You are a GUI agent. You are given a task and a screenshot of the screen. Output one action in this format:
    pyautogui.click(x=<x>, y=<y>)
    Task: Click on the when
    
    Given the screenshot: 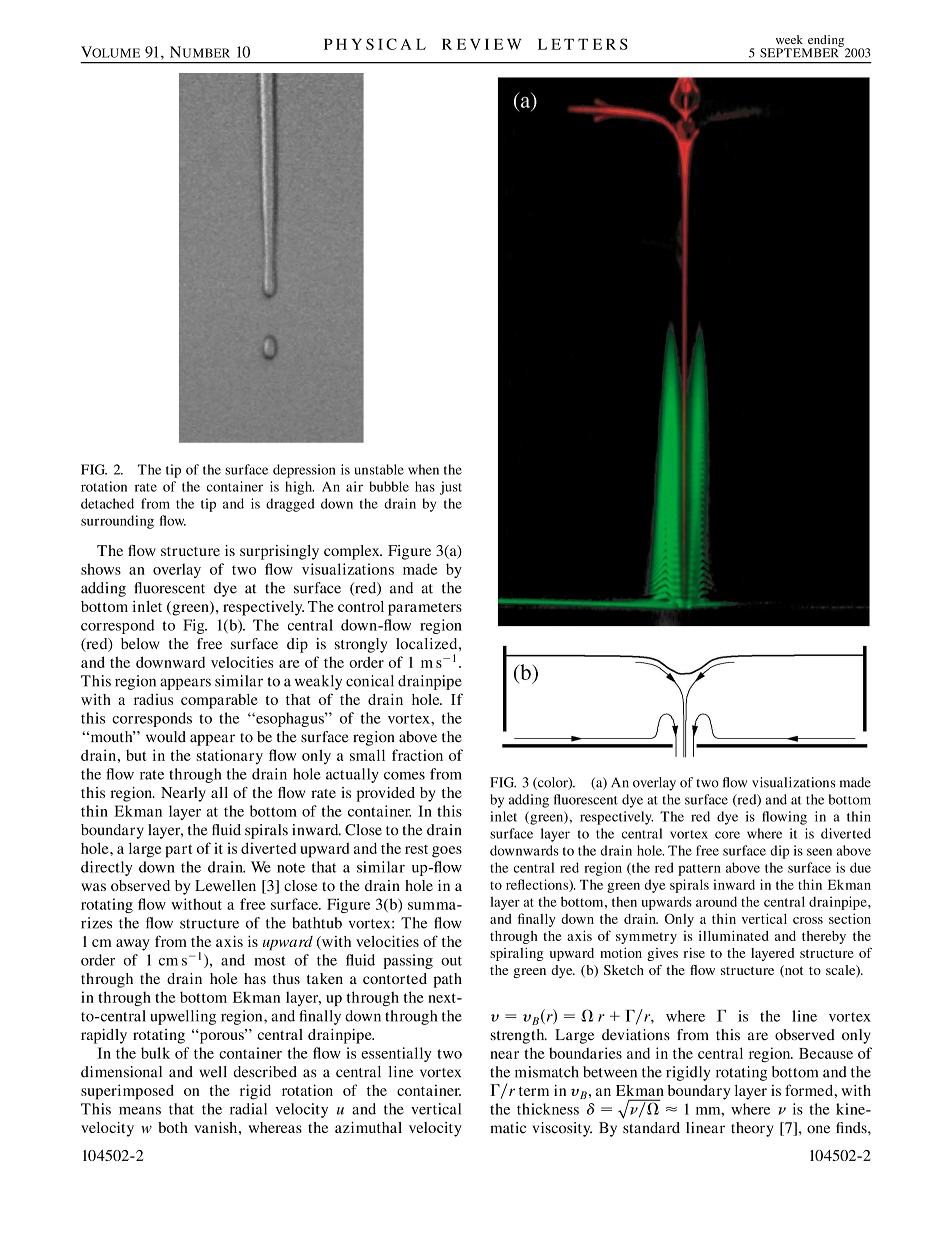 What is the action you would take?
    pyautogui.click(x=423, y=469)
